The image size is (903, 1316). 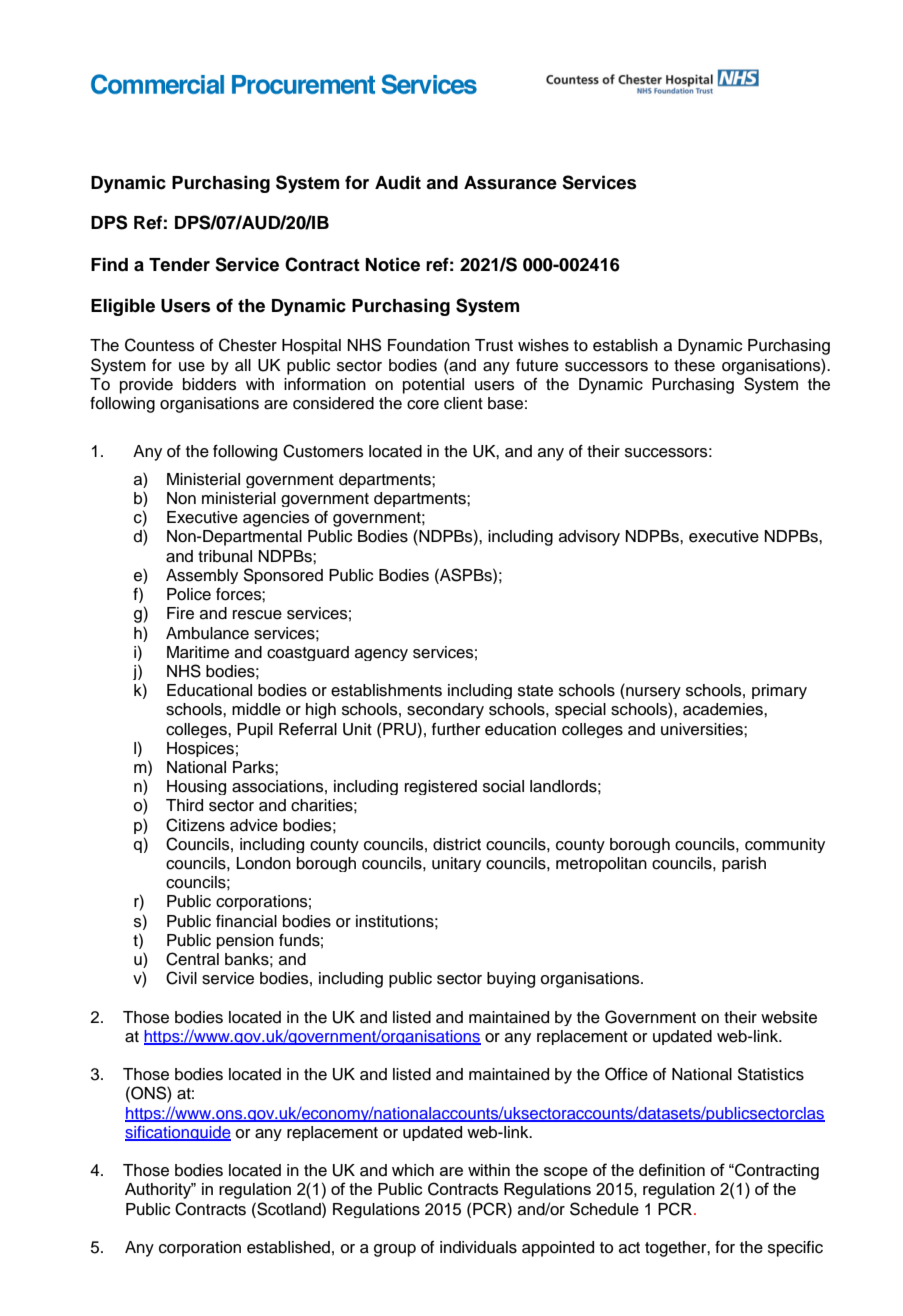 What do you see at coordinates (537, 365) in the screenshot?
I see `future` at bounding box center [537, 365].
